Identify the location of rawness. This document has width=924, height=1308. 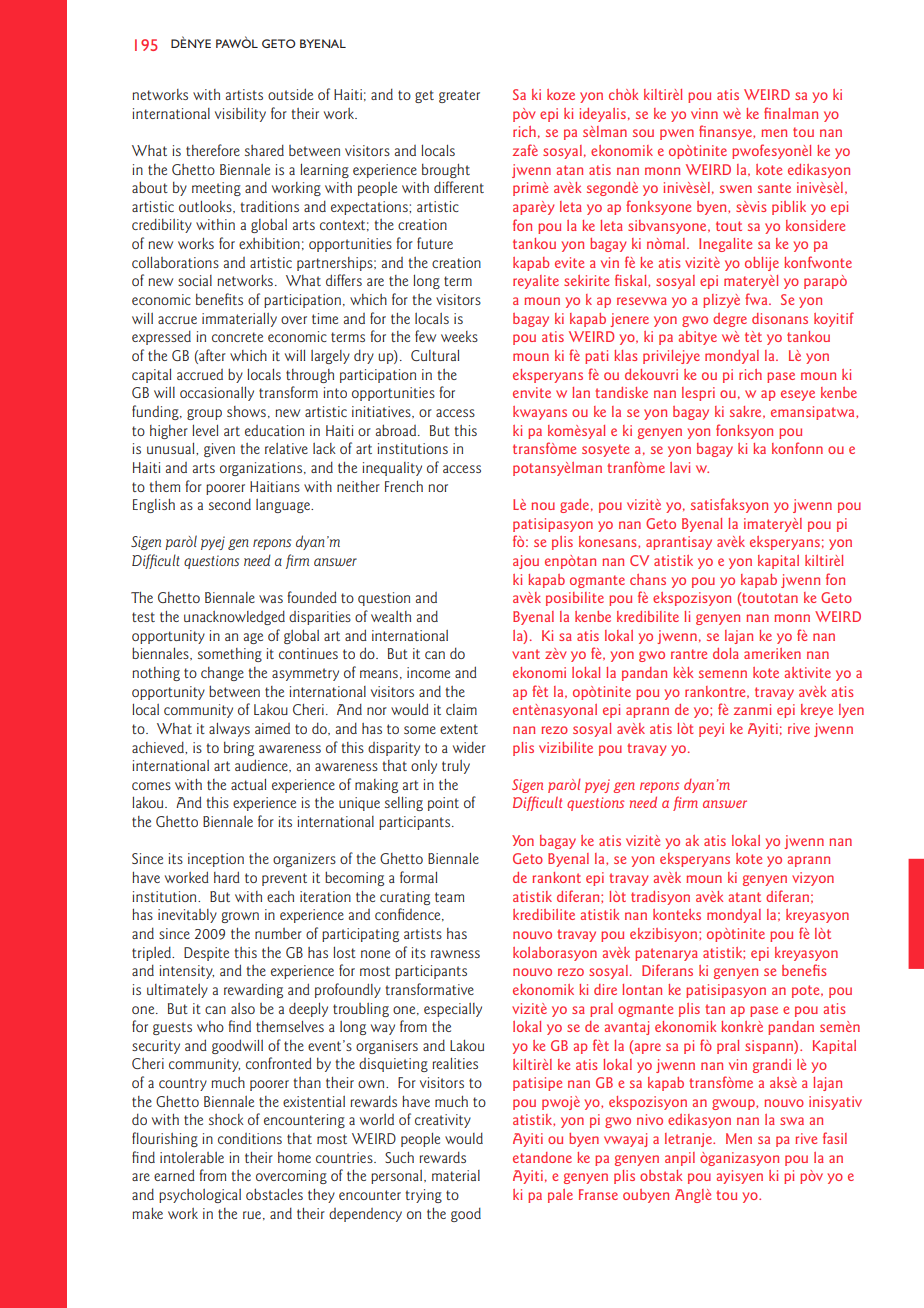
(455, 954).
